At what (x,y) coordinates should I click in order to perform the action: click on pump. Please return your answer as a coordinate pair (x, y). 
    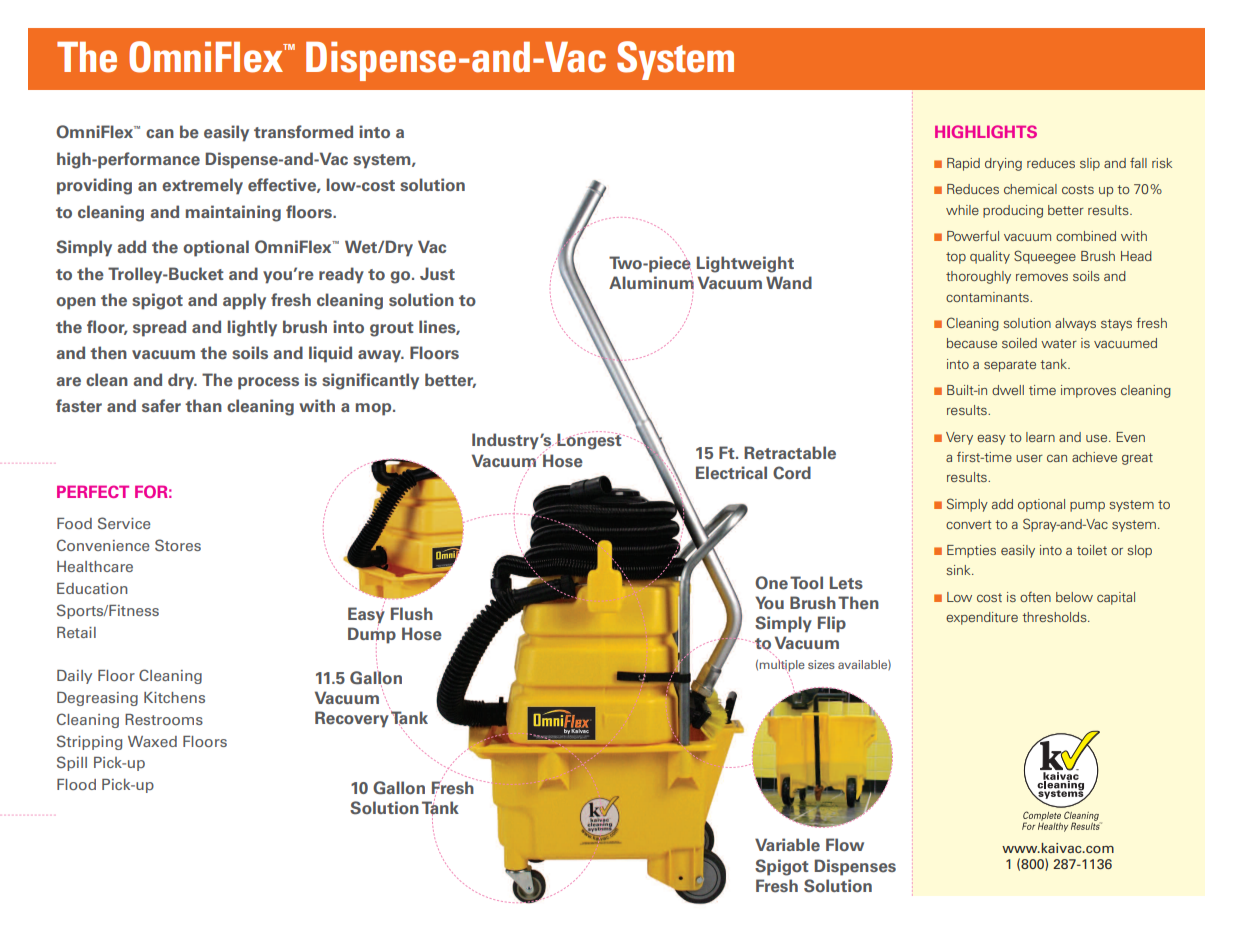
    Looking at the image, I should click on (1087, 507).
